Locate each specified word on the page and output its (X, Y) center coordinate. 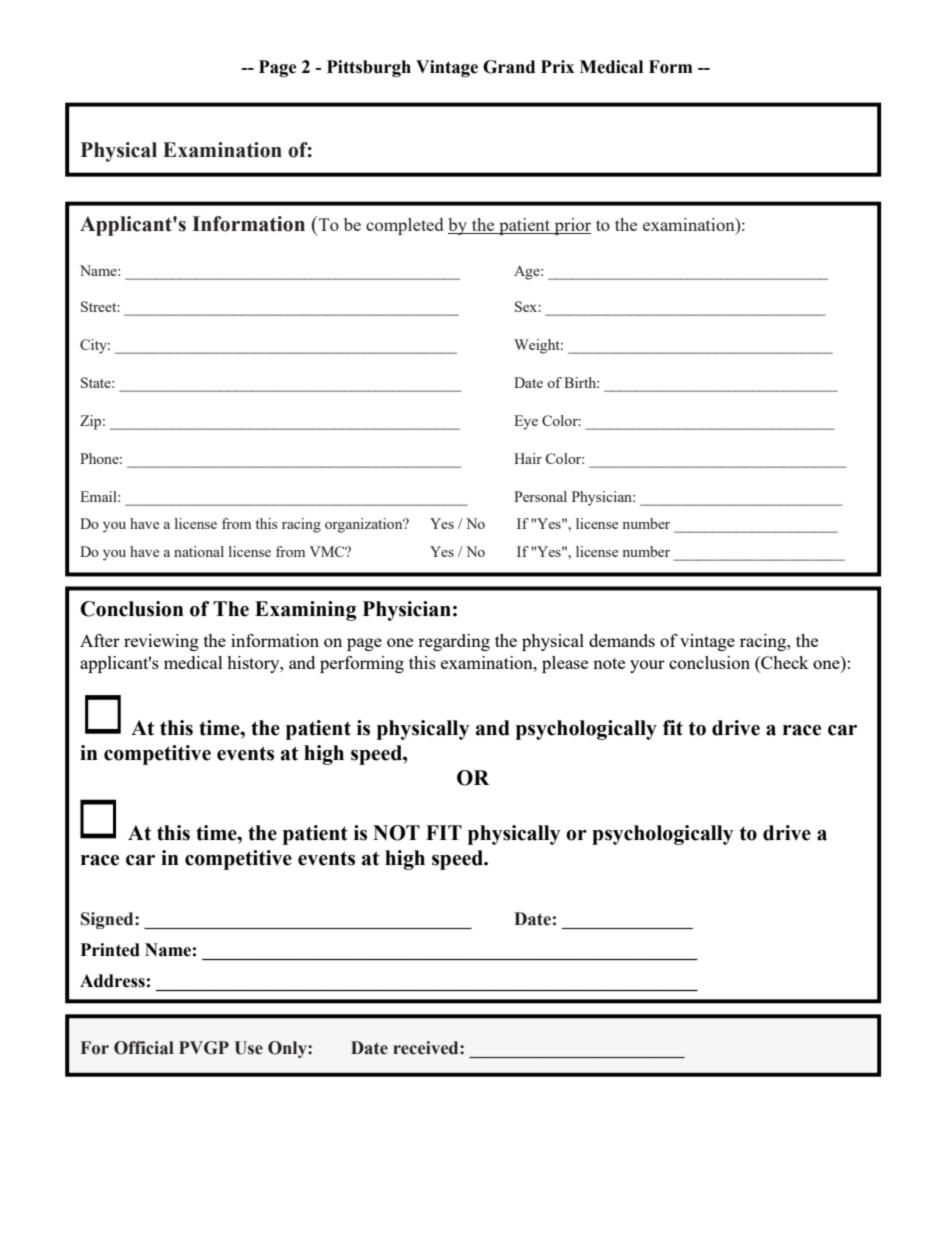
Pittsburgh (369, 68)
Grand (509, 67)
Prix (557, 66)
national (199, 551)
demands (622, 640)
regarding (454, 642)
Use (249, 1048)
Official (144, 1048)
